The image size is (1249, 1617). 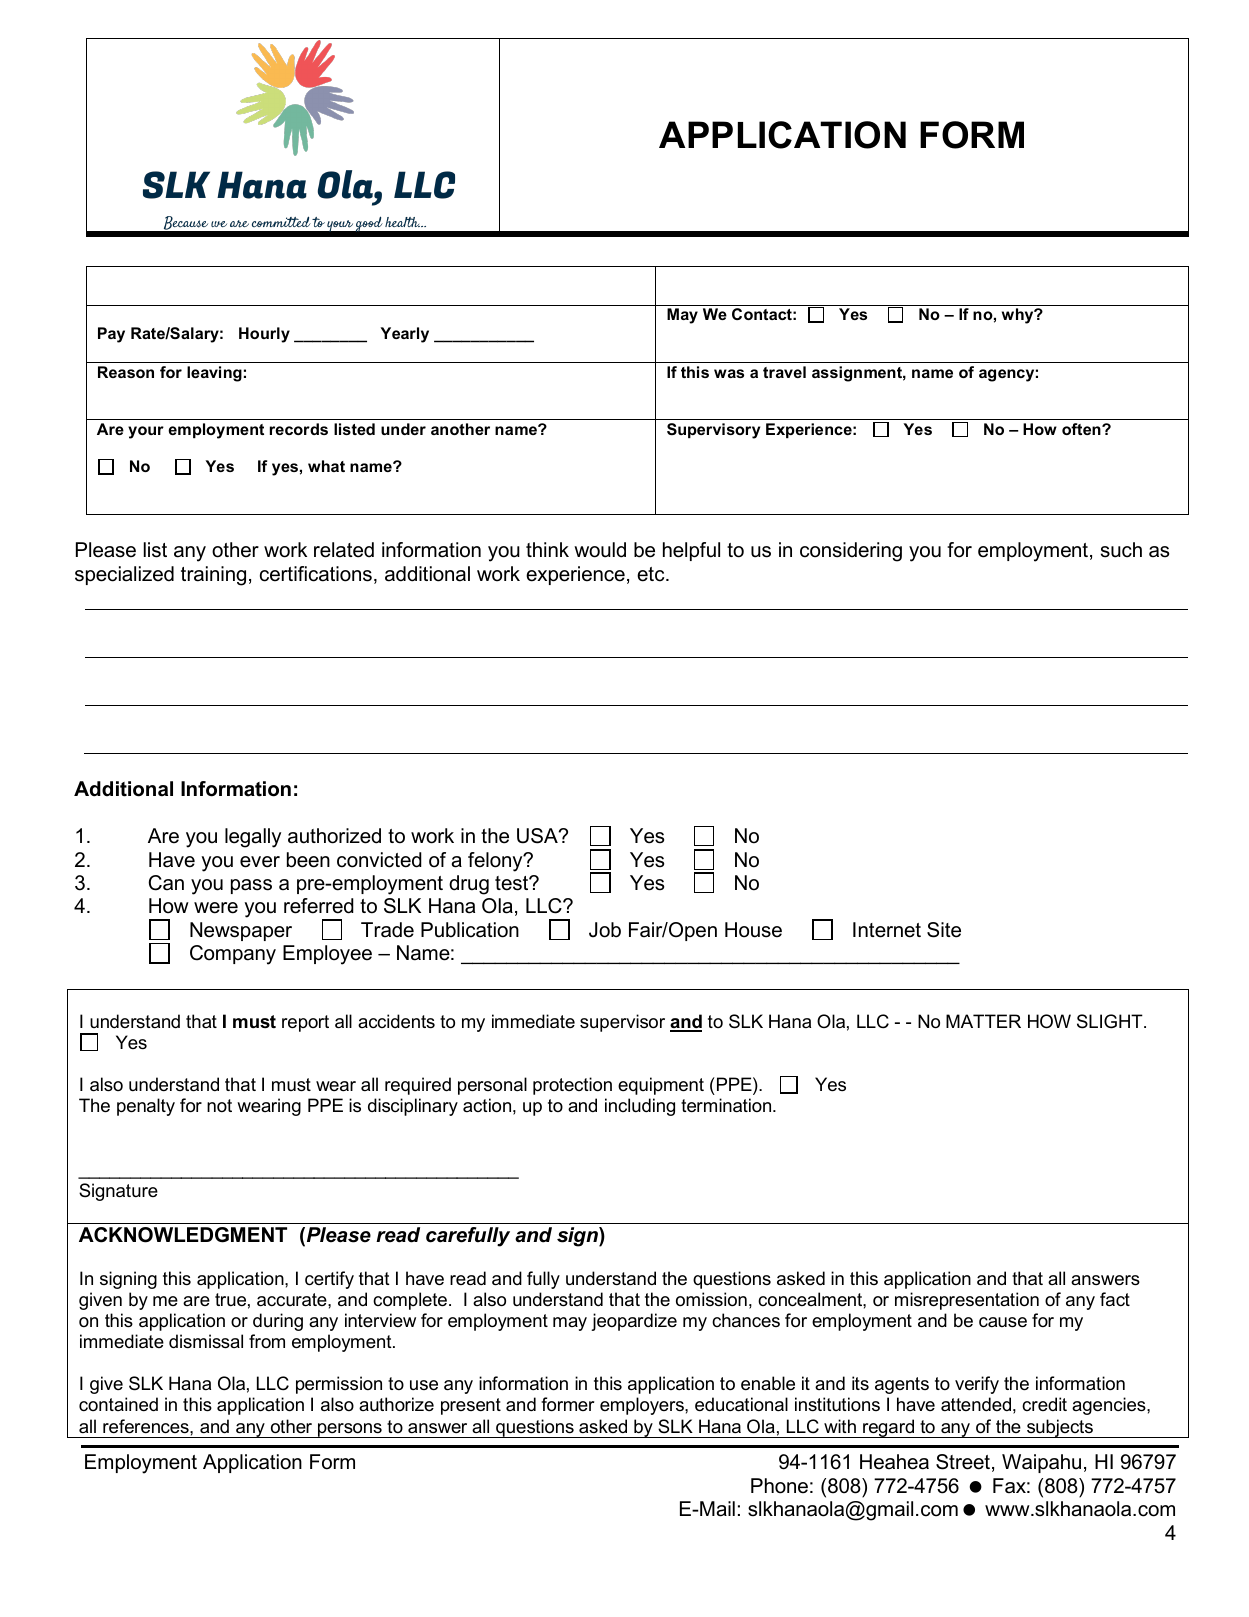 What do you see at coordinates (264, 335) in the page?
I see `Hourly` at bounding box center [264, 335].
